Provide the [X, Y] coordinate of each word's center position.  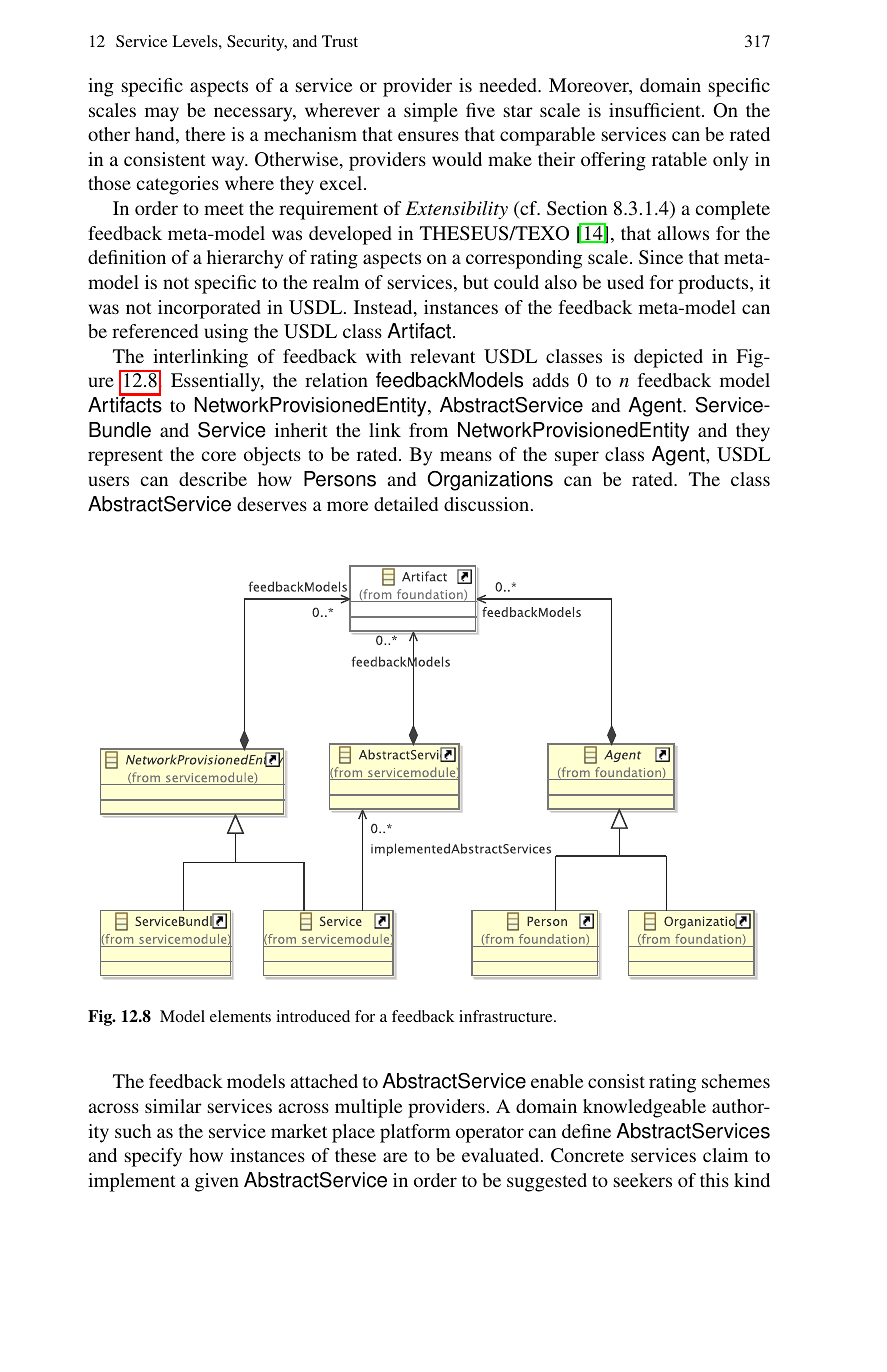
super [577, 458]
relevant [442, 356]
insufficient [656, 110]
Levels [196, 41]
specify [153, 1157]
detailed [406, 504]
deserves [272, 504]
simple [431, 112]
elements [240, 1016]
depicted [668, 358]
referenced [155, 331]
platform [415, 1133]
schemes [736, 1081]
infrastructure [507, 1016]
